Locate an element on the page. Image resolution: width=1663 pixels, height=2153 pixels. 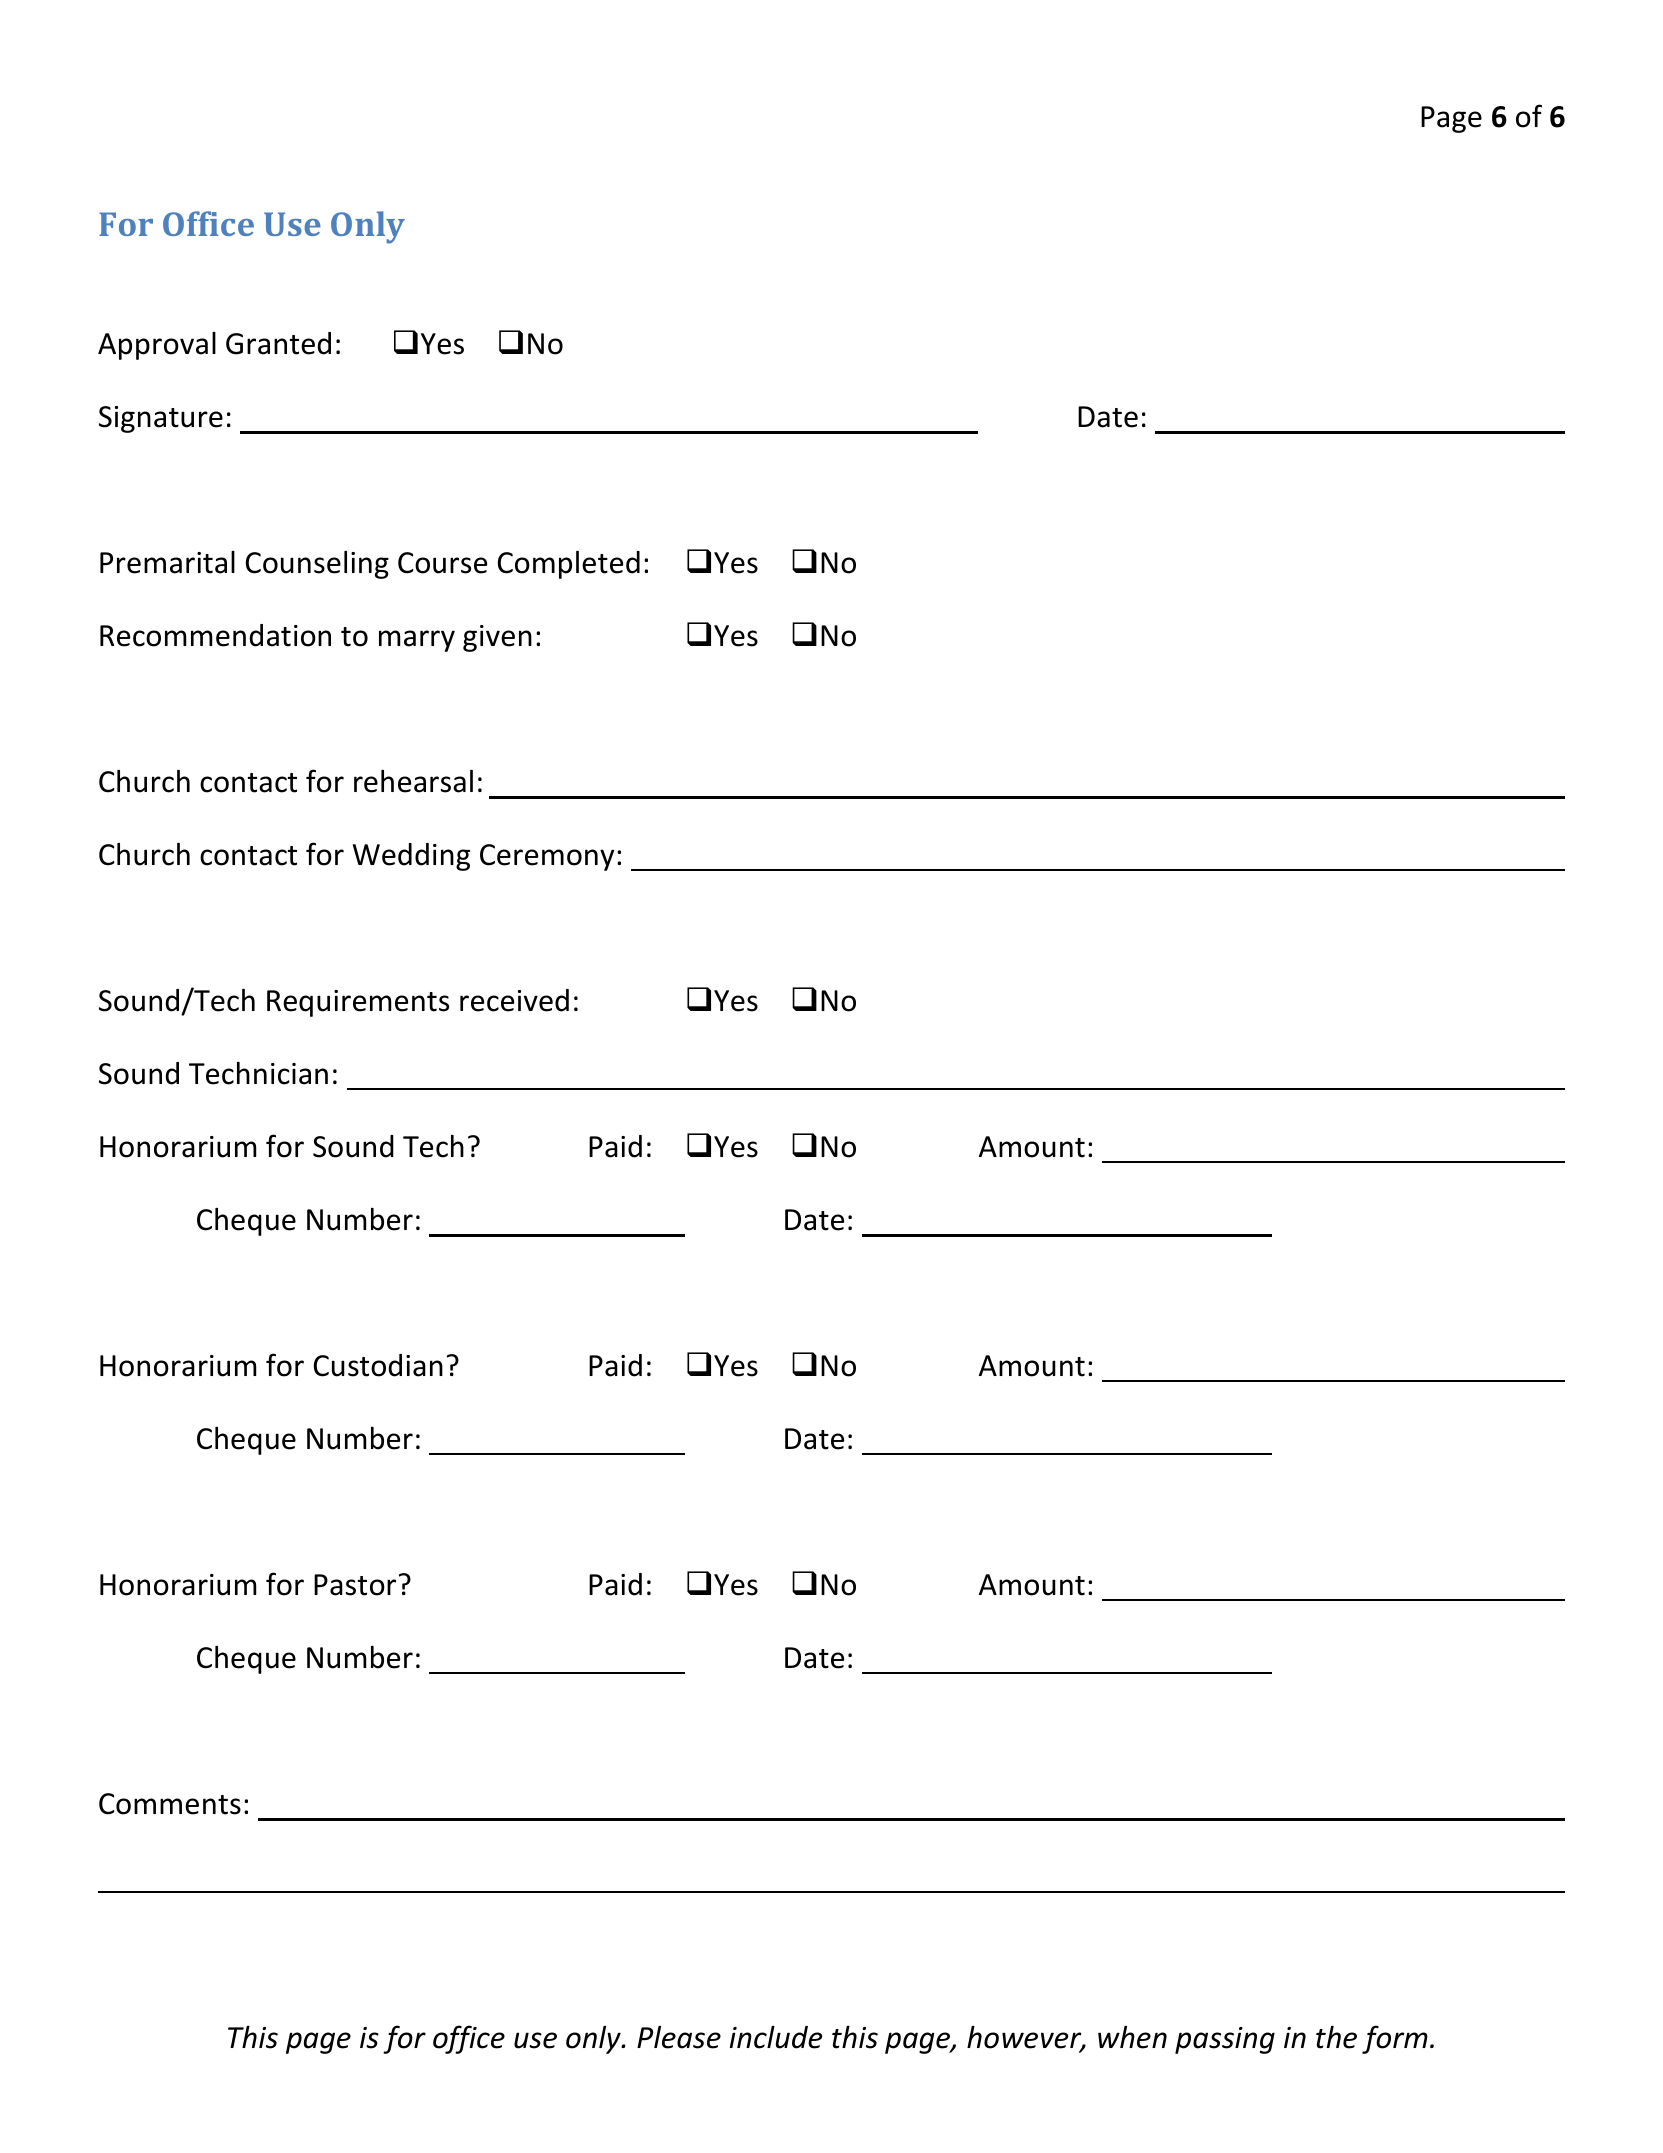
given is located at coordinates (497, 638).
